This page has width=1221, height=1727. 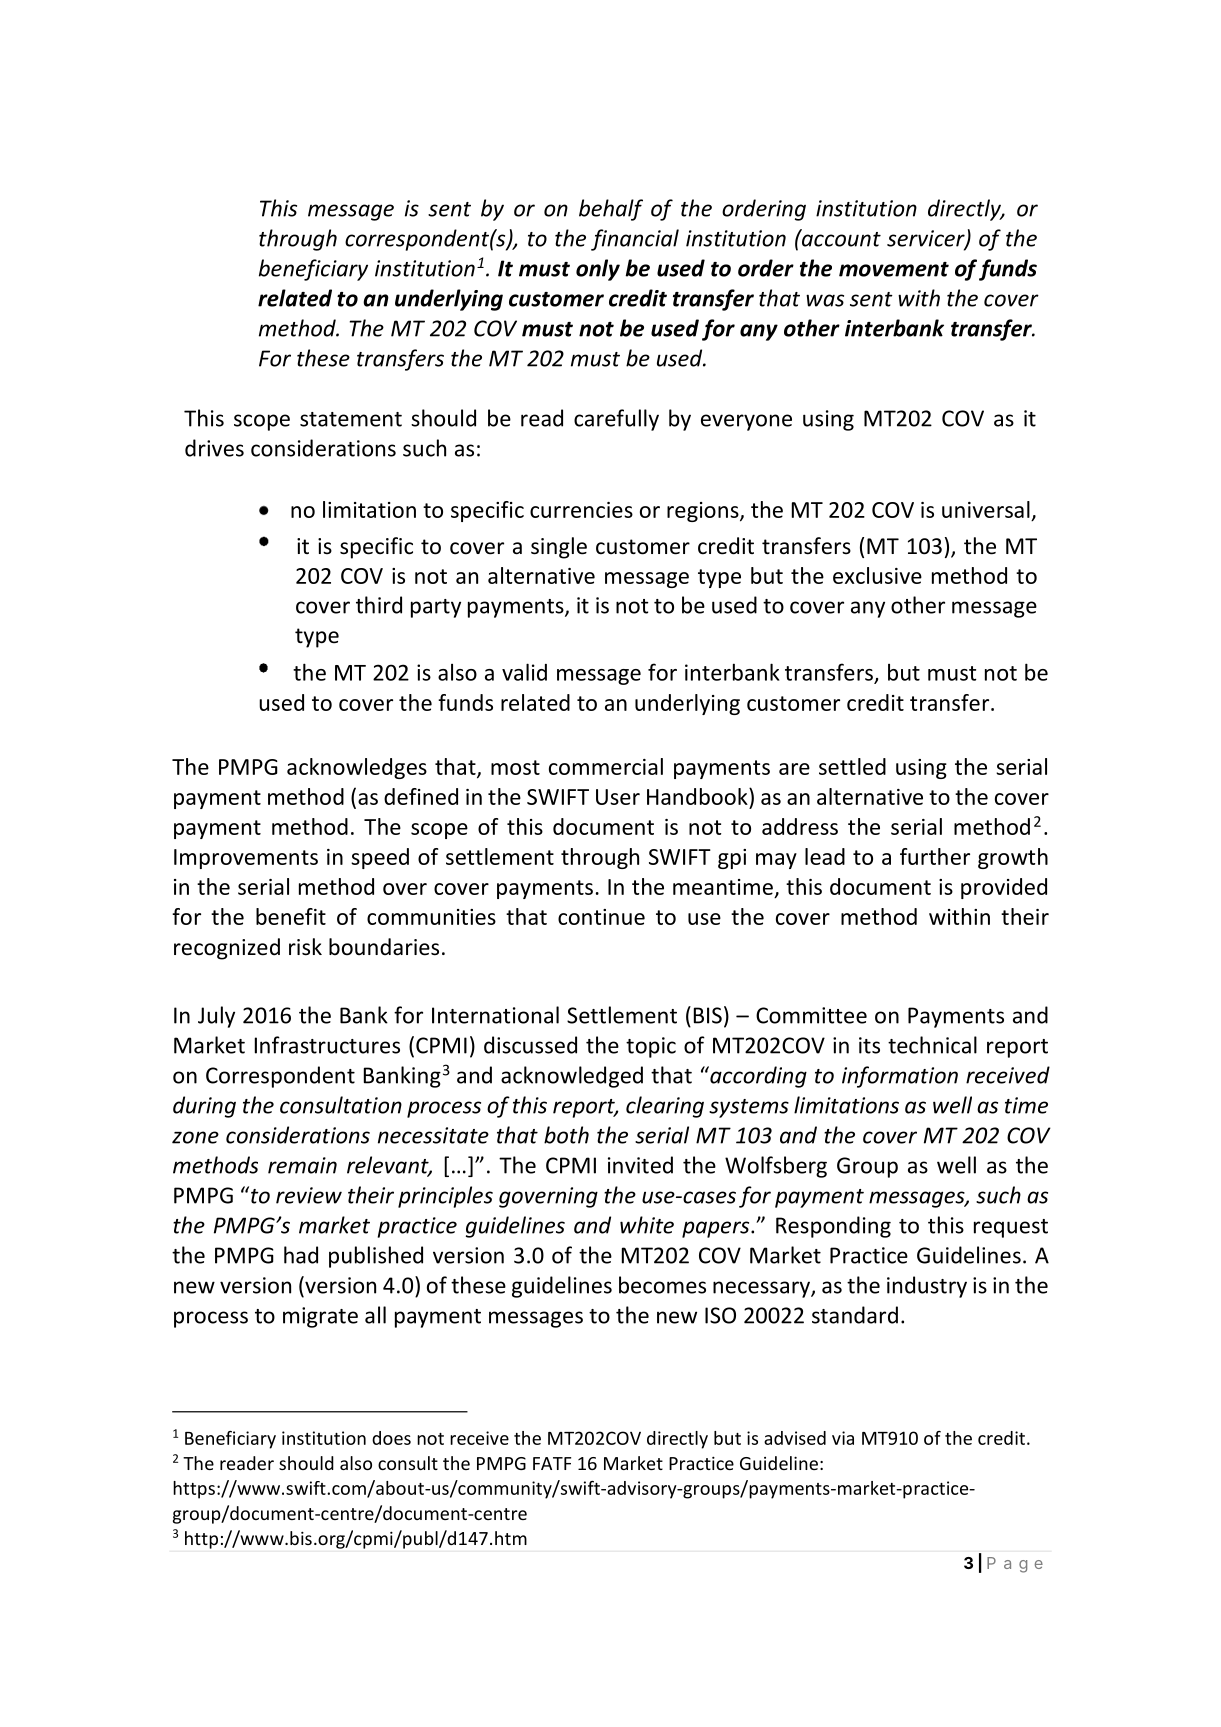 I want to click on becomes, so click(x=662, y=1285).
